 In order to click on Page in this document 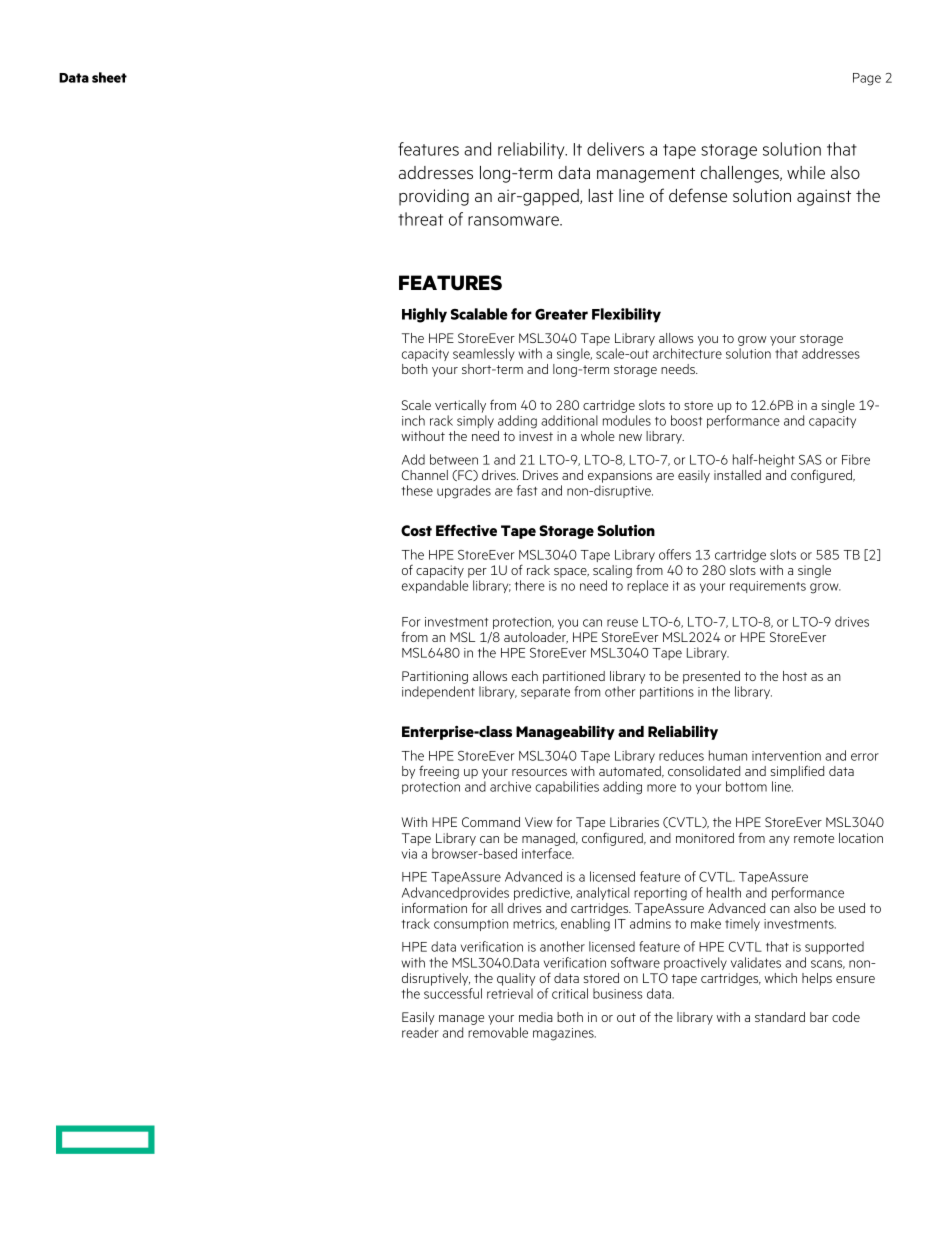, I will do `click(867, 79)`.
